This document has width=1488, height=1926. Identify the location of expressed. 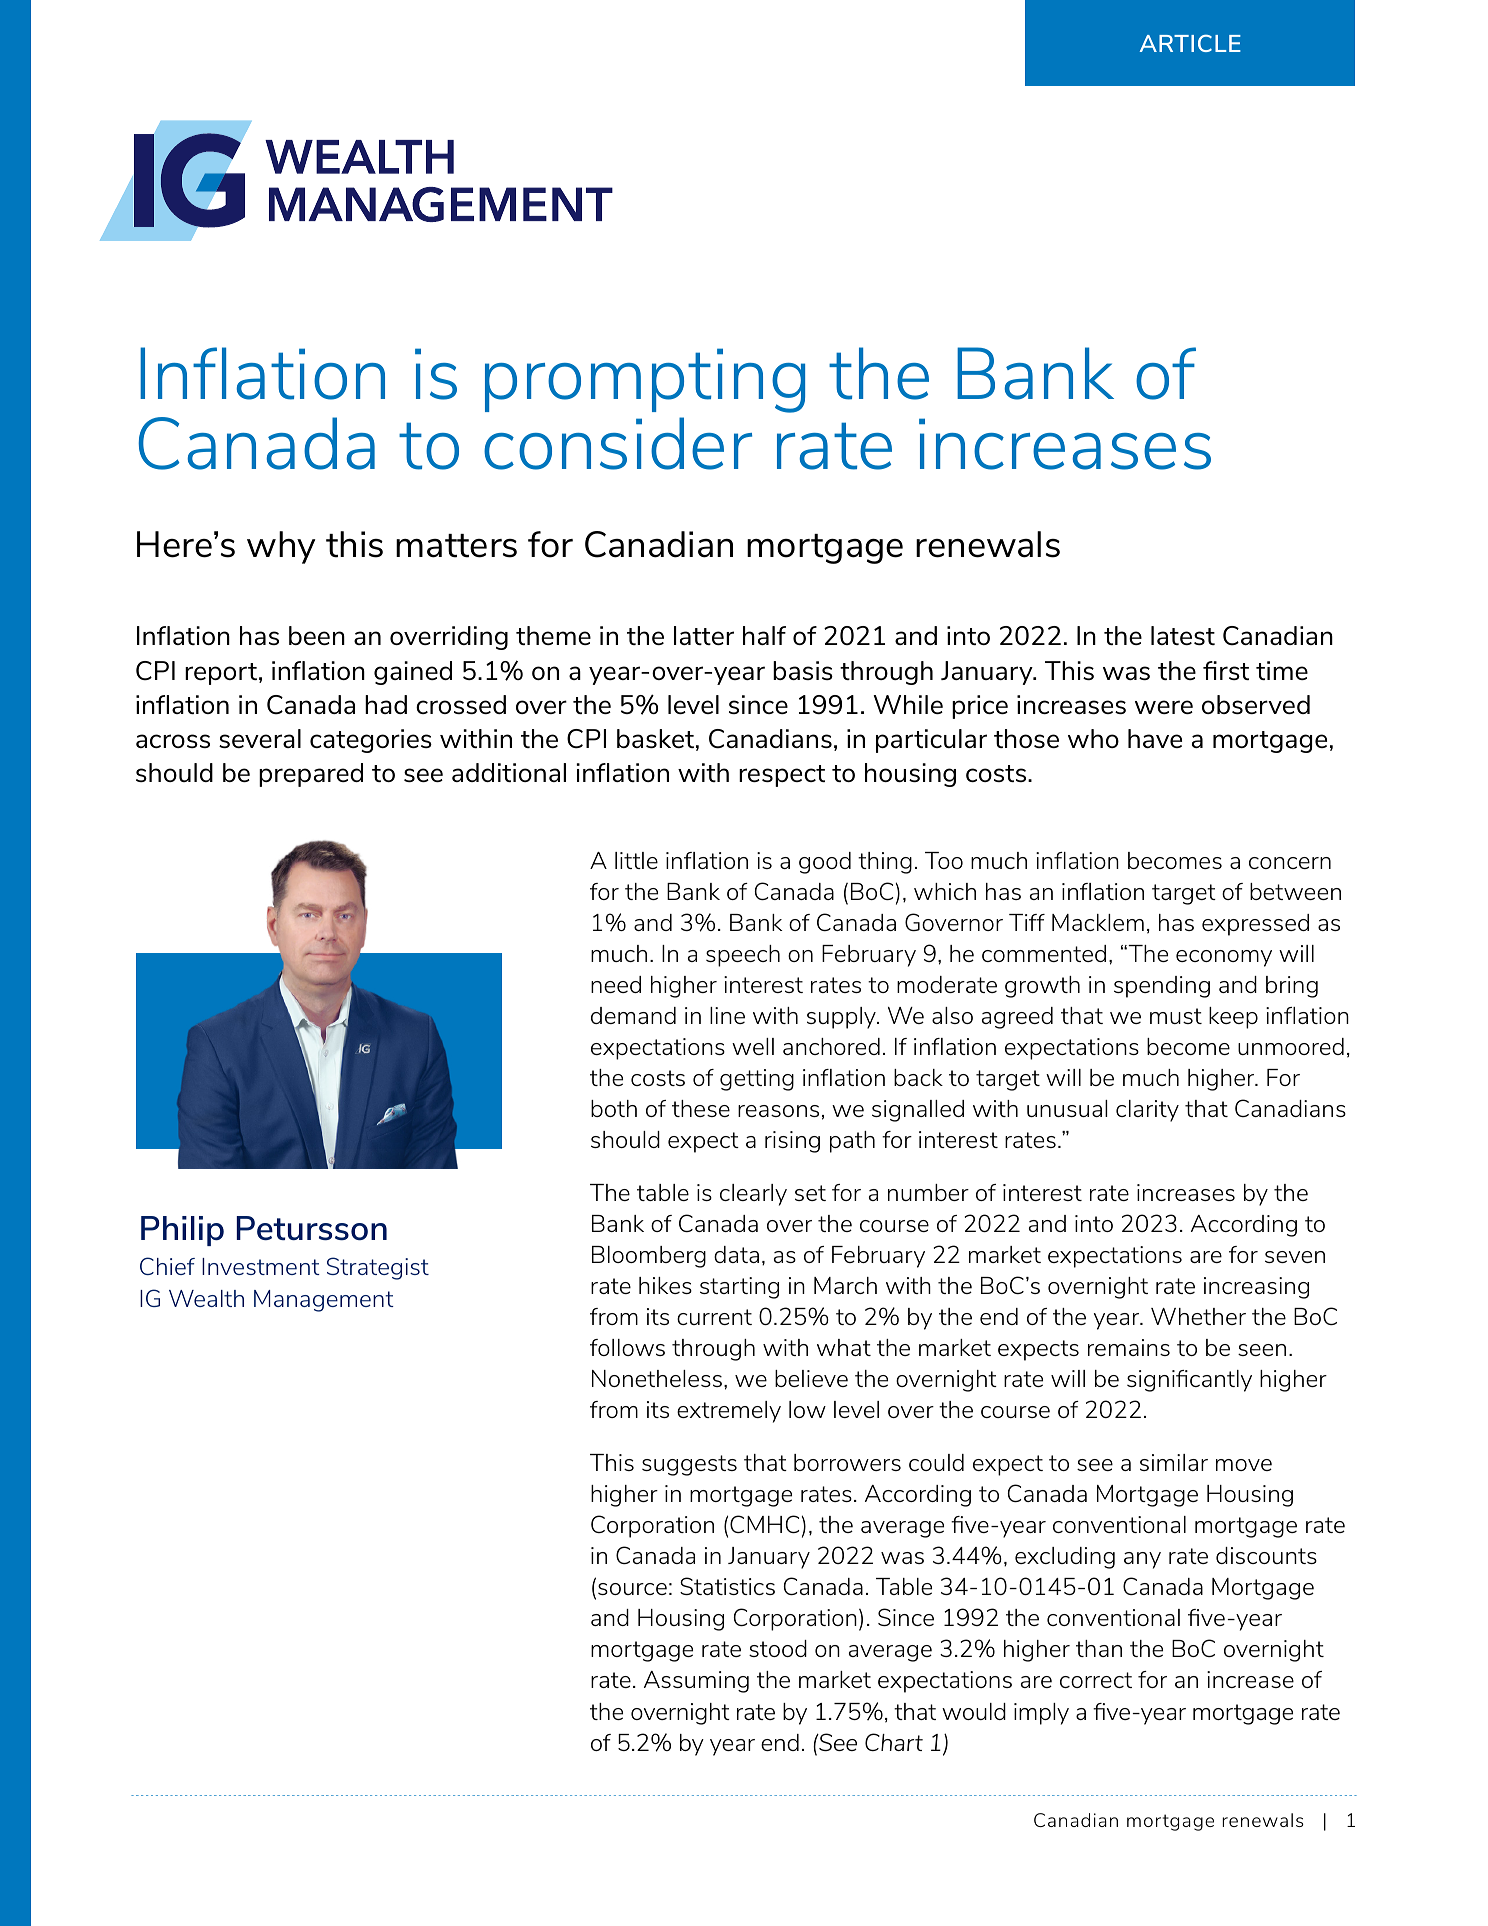
(1255, 925).
